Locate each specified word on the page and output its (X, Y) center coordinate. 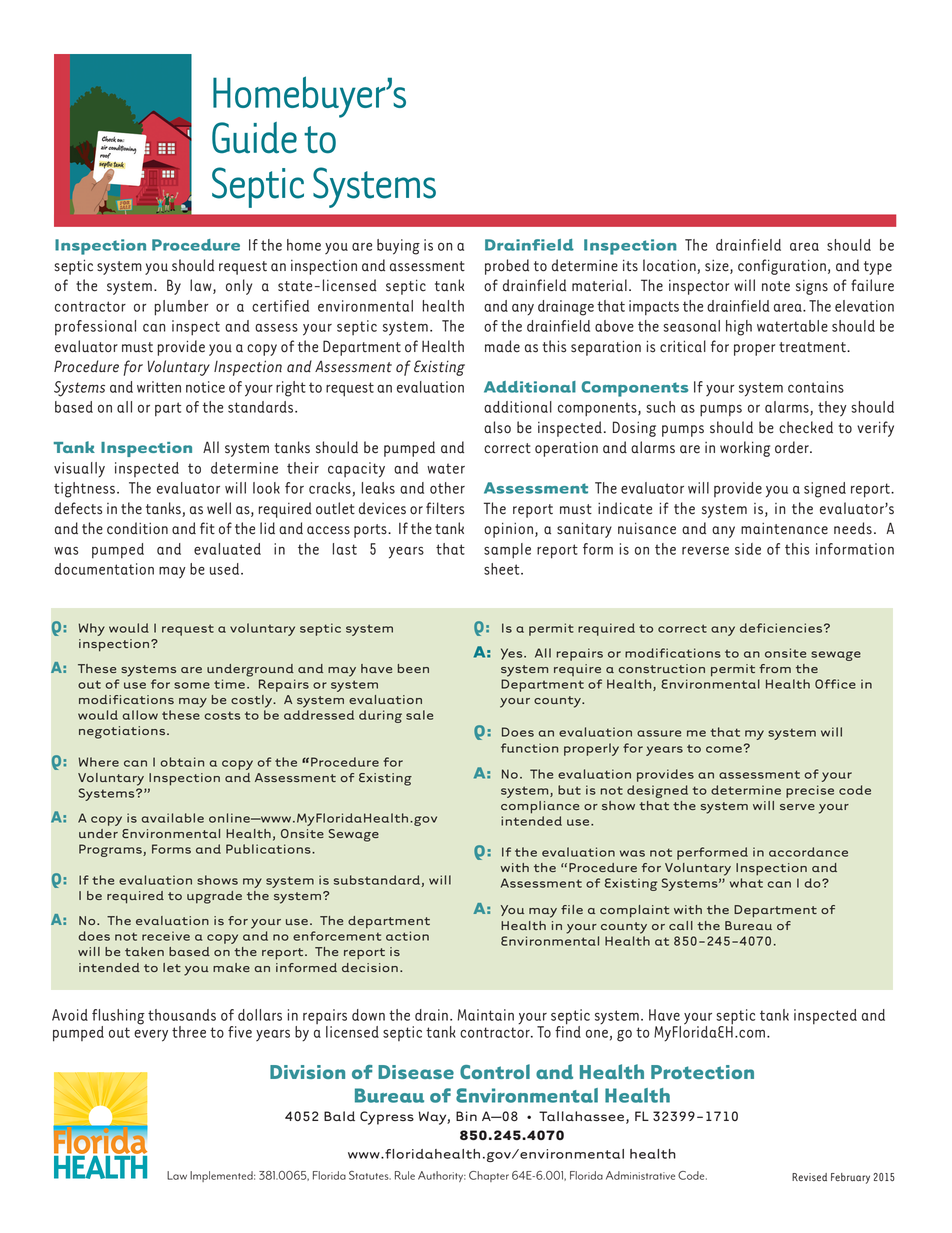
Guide (254, 138)
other (447, 488)
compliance (540, 807)
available (172, 818)
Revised (809, 1177)
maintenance (784, 529)
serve (797, 807)
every (151, 1036)
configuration (782, 267)
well (219, 508)
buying (398, 247)
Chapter (489, 1176)
